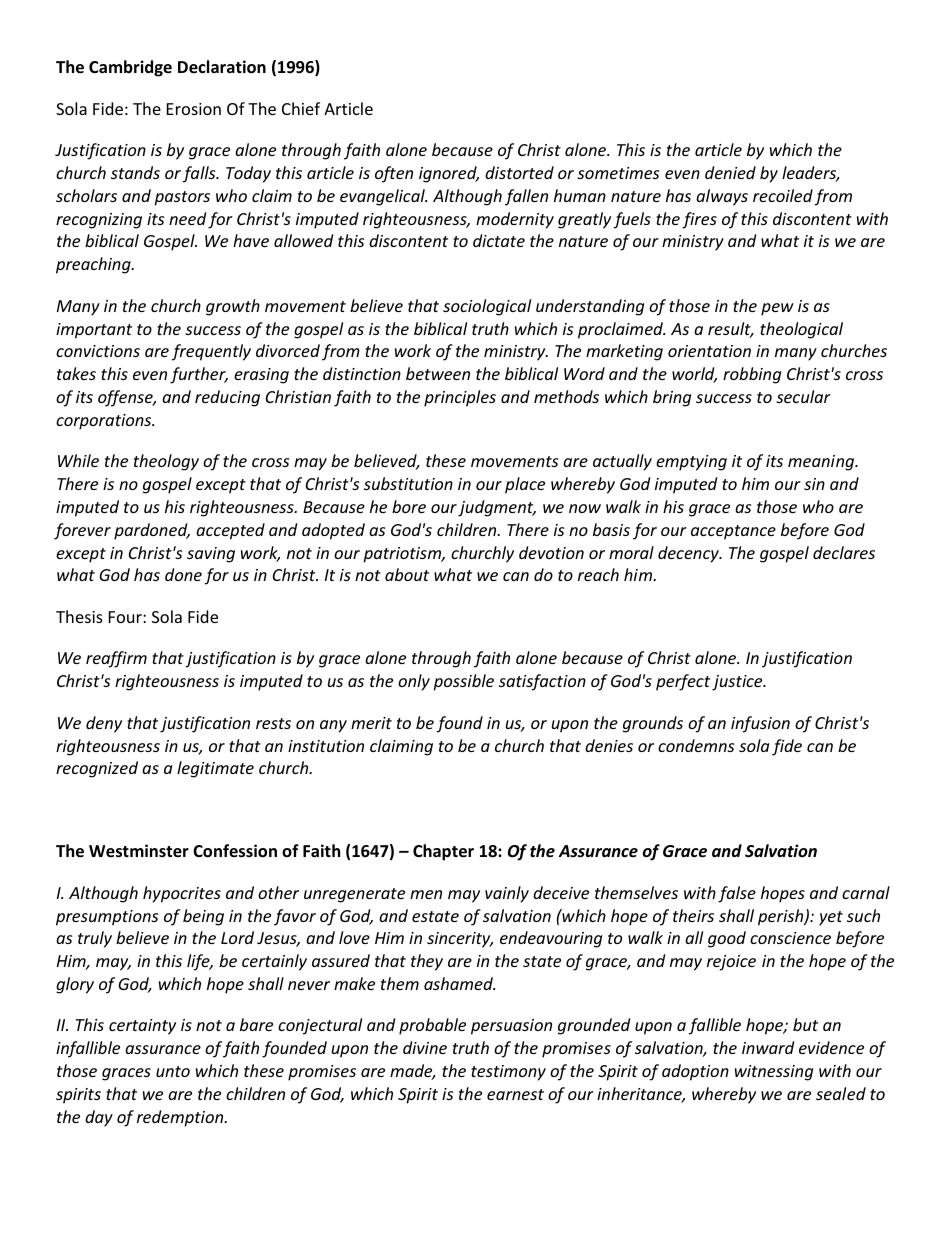 The height and width of the document is (1233, 952). What do you see at coordinates (407, 574) in the document?
I see `about` at bounding box center [407, 574].
